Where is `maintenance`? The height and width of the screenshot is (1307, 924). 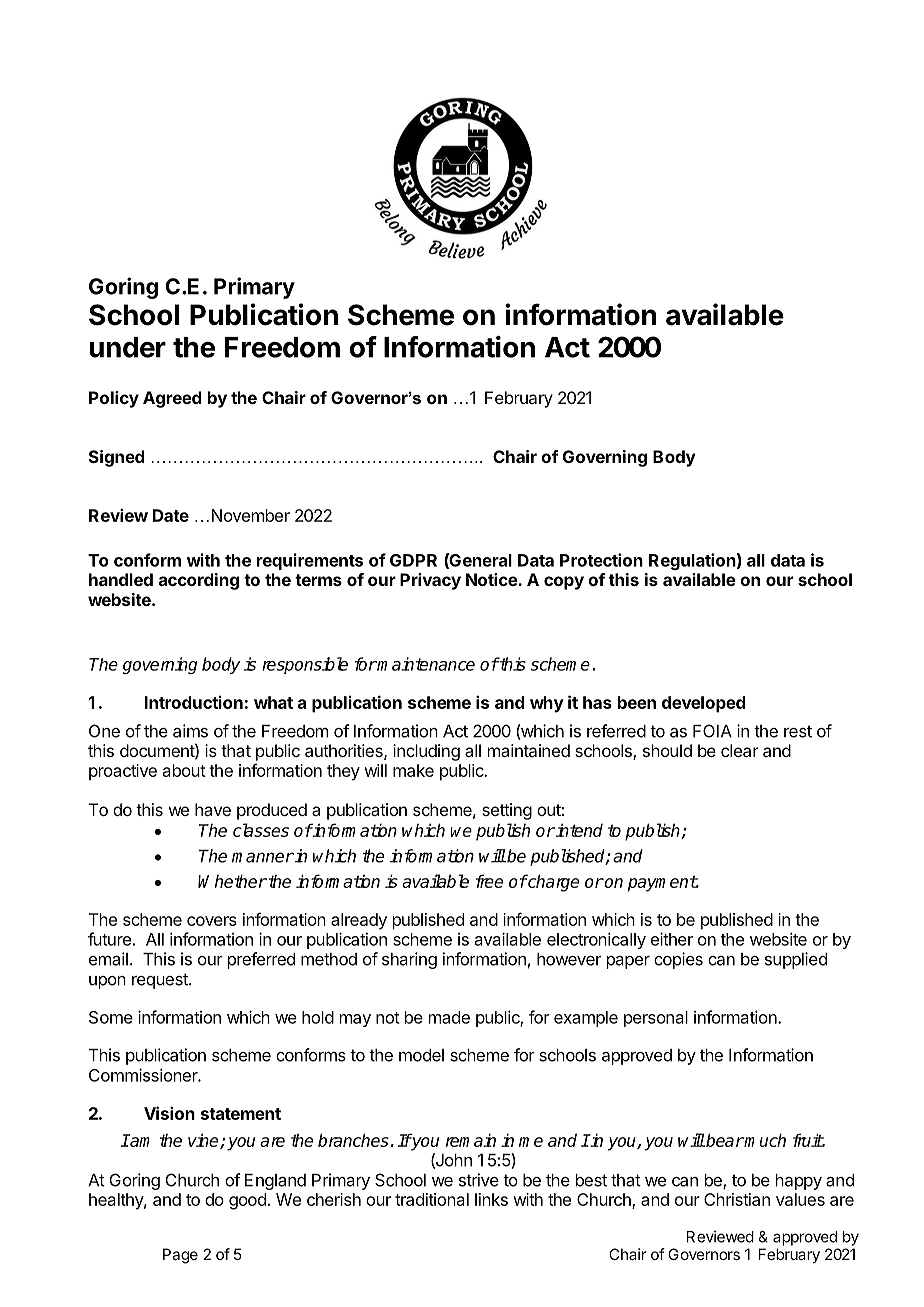 maintenance is located at coordinates (425, 664).
